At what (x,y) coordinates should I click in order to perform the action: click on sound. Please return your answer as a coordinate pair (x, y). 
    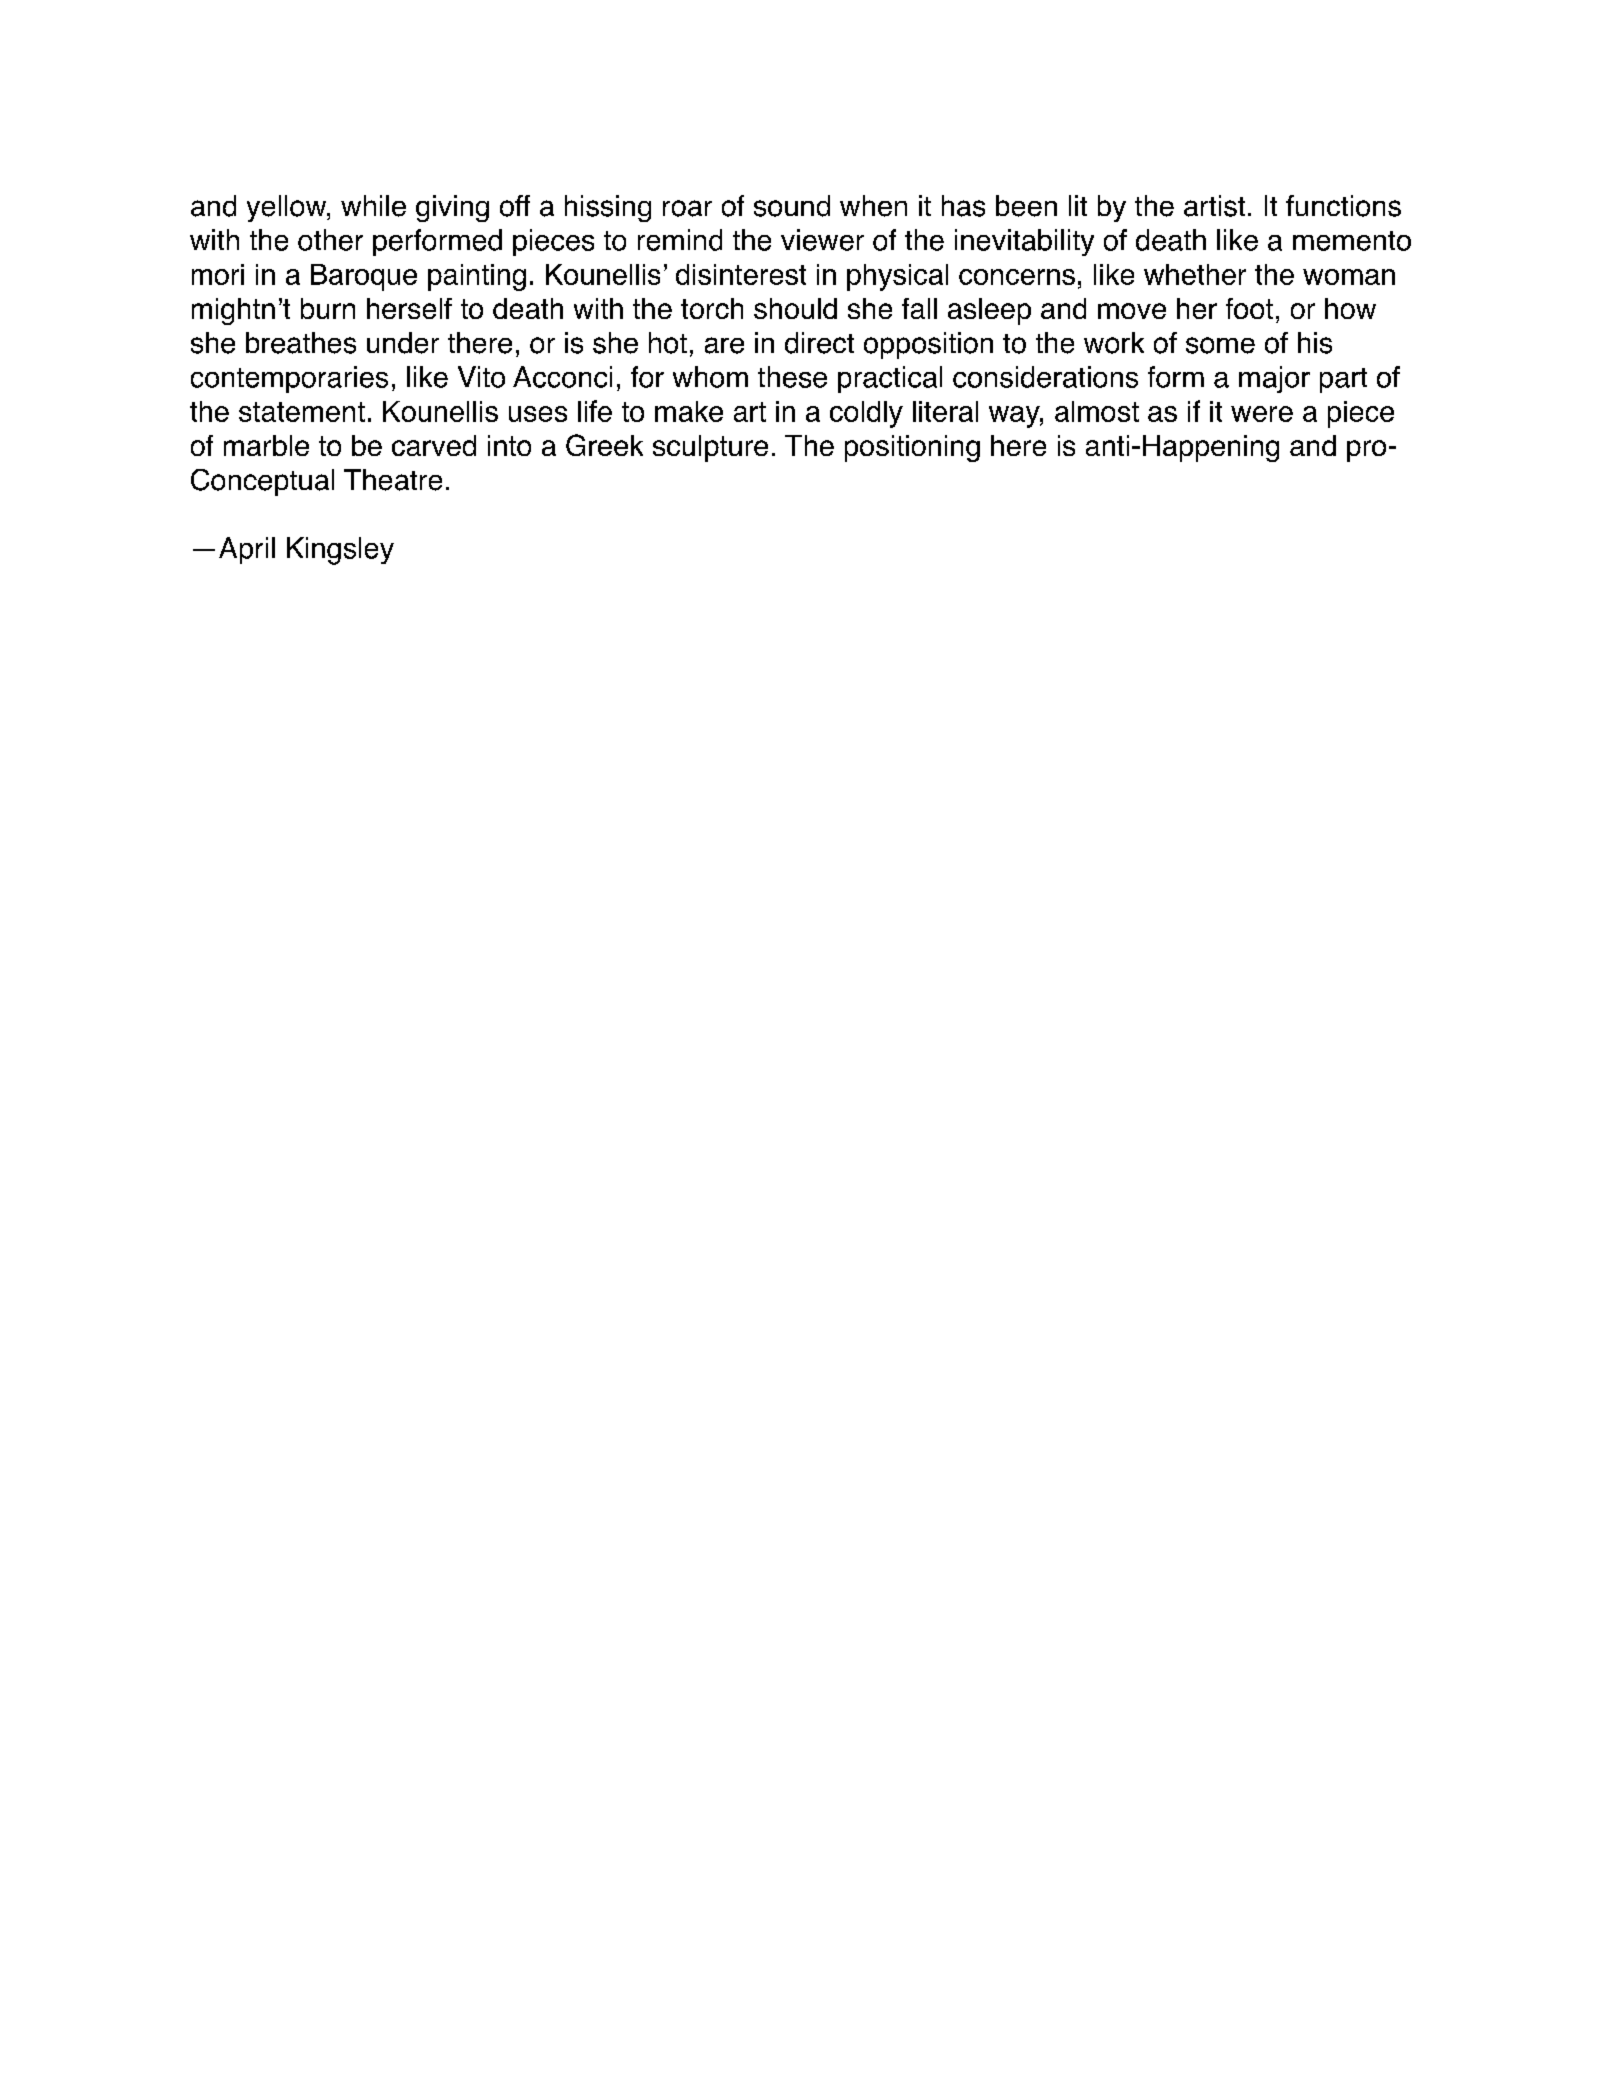
    Looking at the image, I should click on (792, 206).
